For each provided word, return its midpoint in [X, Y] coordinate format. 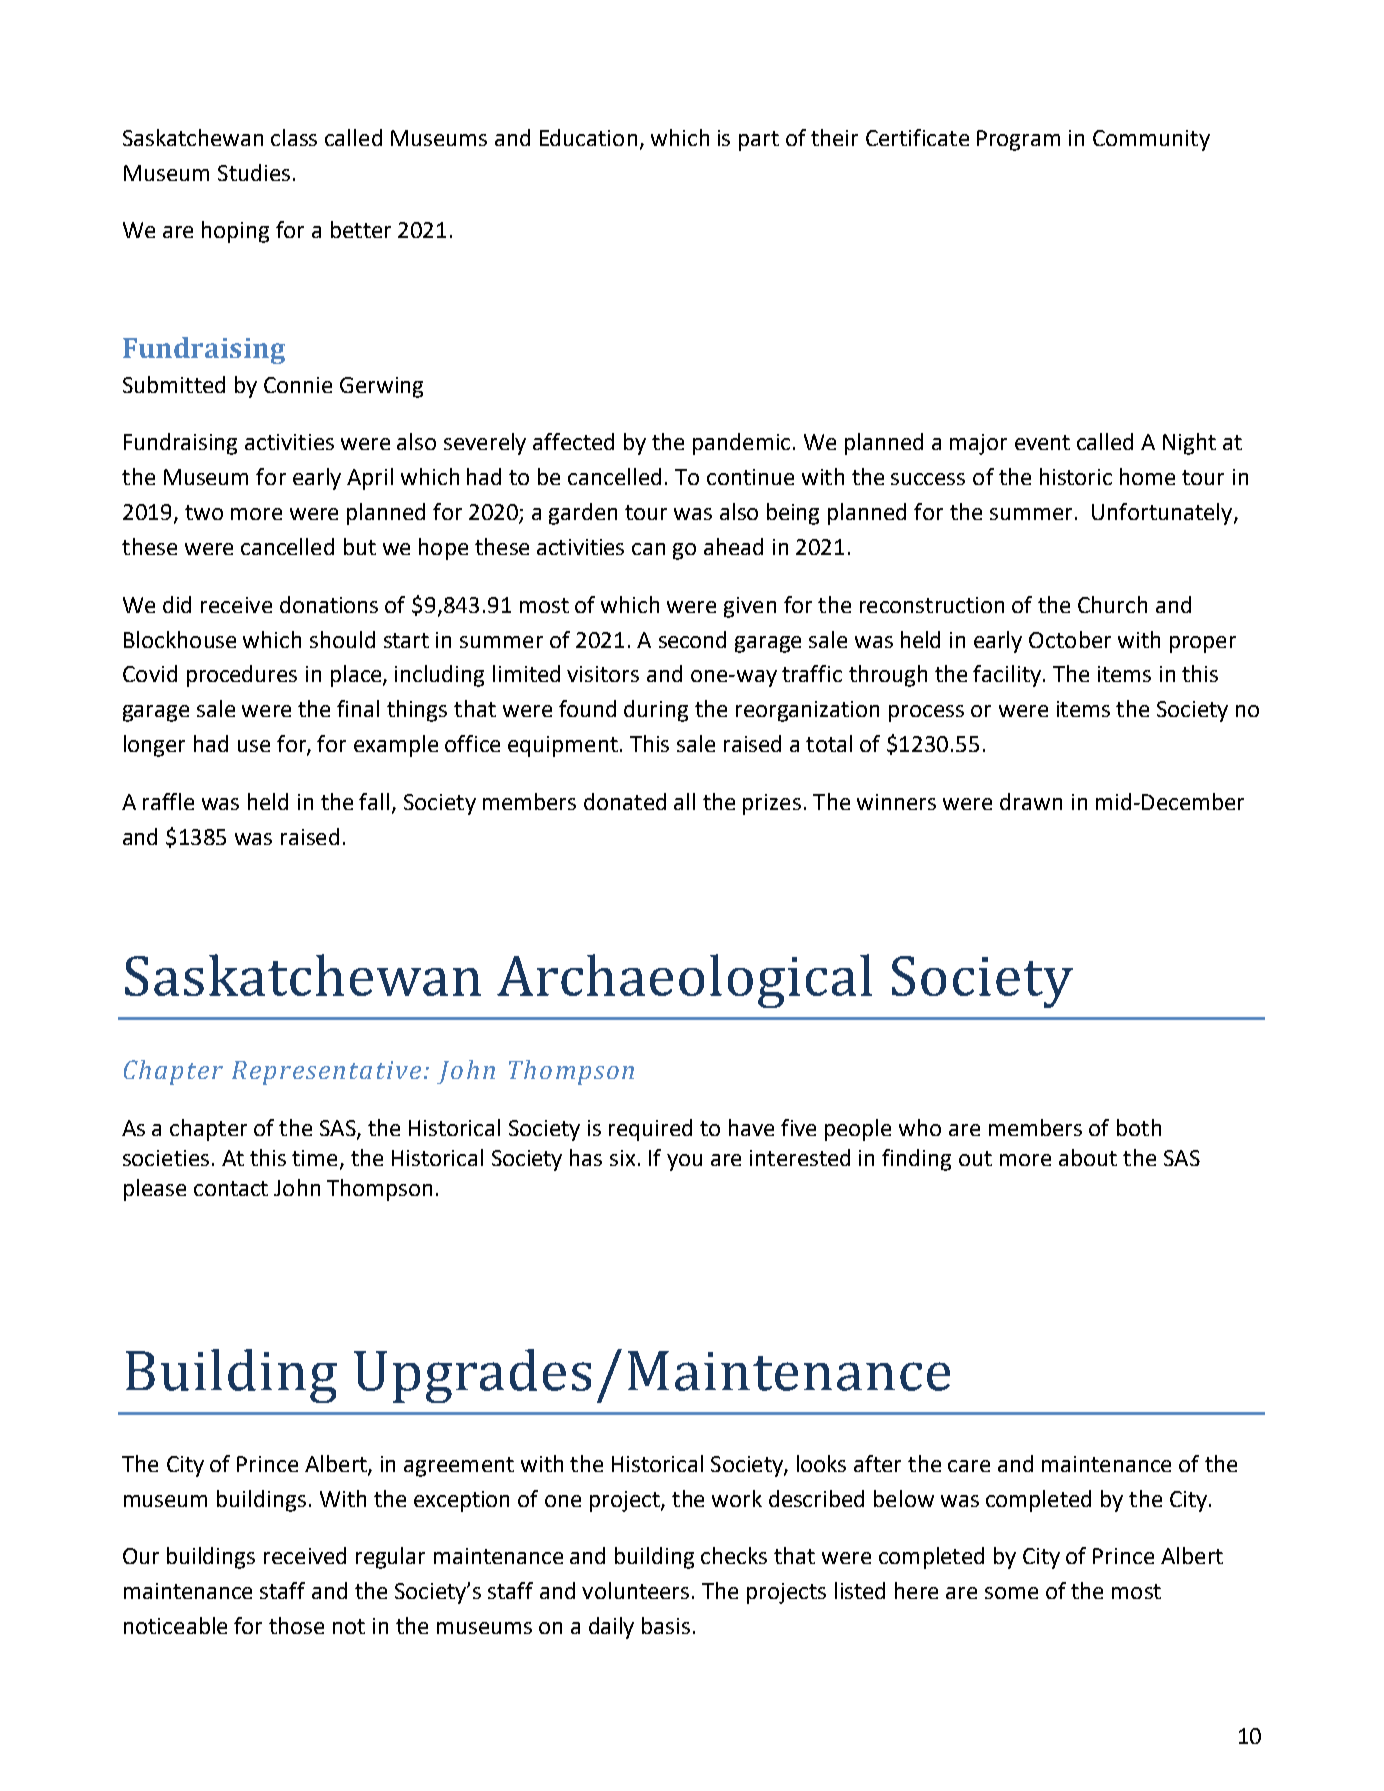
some [1011, 1593]
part [759, 141]
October [1070, 639]
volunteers [635, 1590]
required [650, 1130]
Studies [254, 172]
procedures [242, 676]
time [314, 1158]
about [1088, 1157]
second [692, 639]
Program [1018, 140]
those [296, 1625]
